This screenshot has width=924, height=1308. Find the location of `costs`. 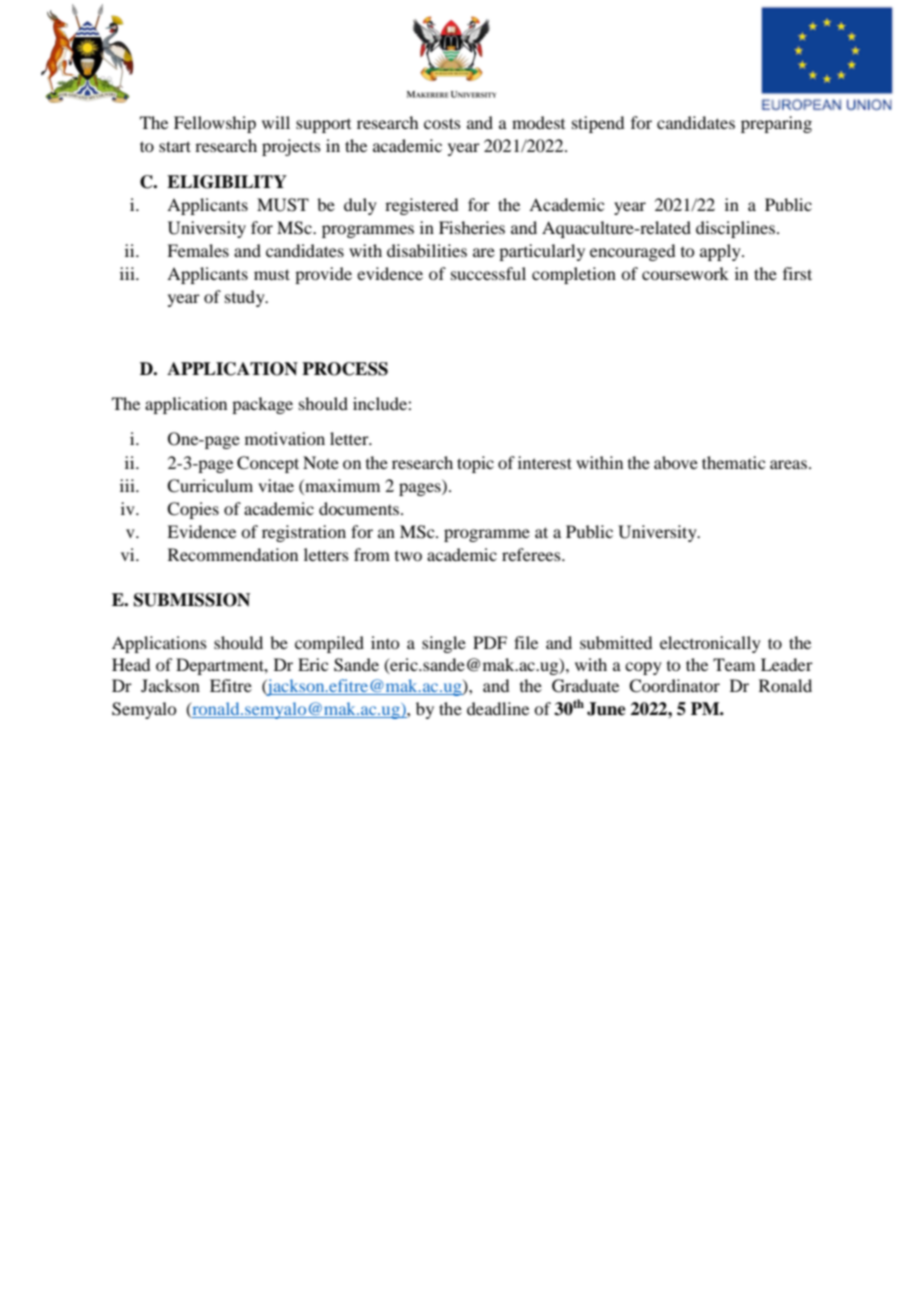

costs is located at coordinates (442, 123).
